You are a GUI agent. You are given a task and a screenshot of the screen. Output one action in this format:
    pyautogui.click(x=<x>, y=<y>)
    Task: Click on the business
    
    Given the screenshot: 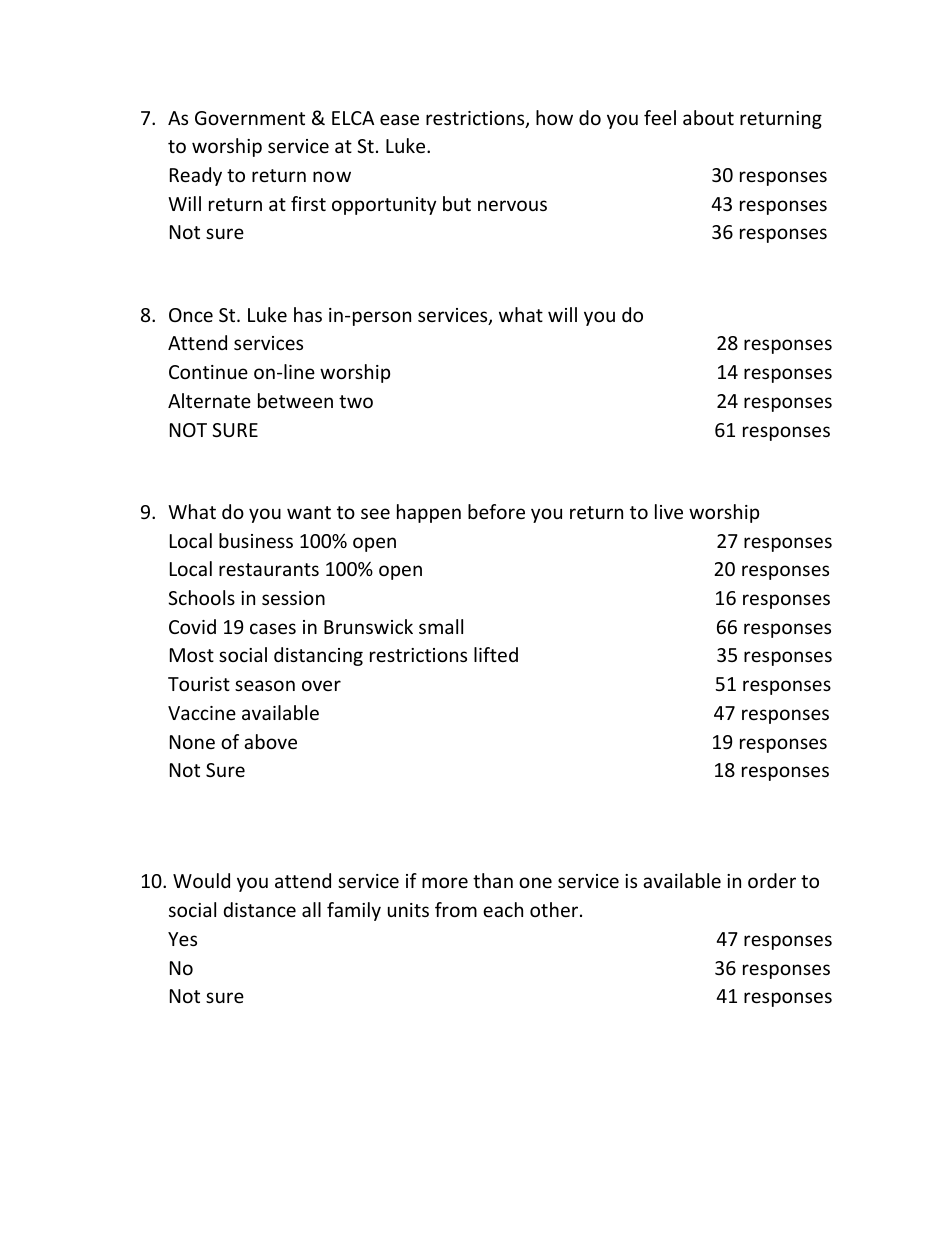 What is the action you would take?
    pyautogui.click(x=256, y=540)
